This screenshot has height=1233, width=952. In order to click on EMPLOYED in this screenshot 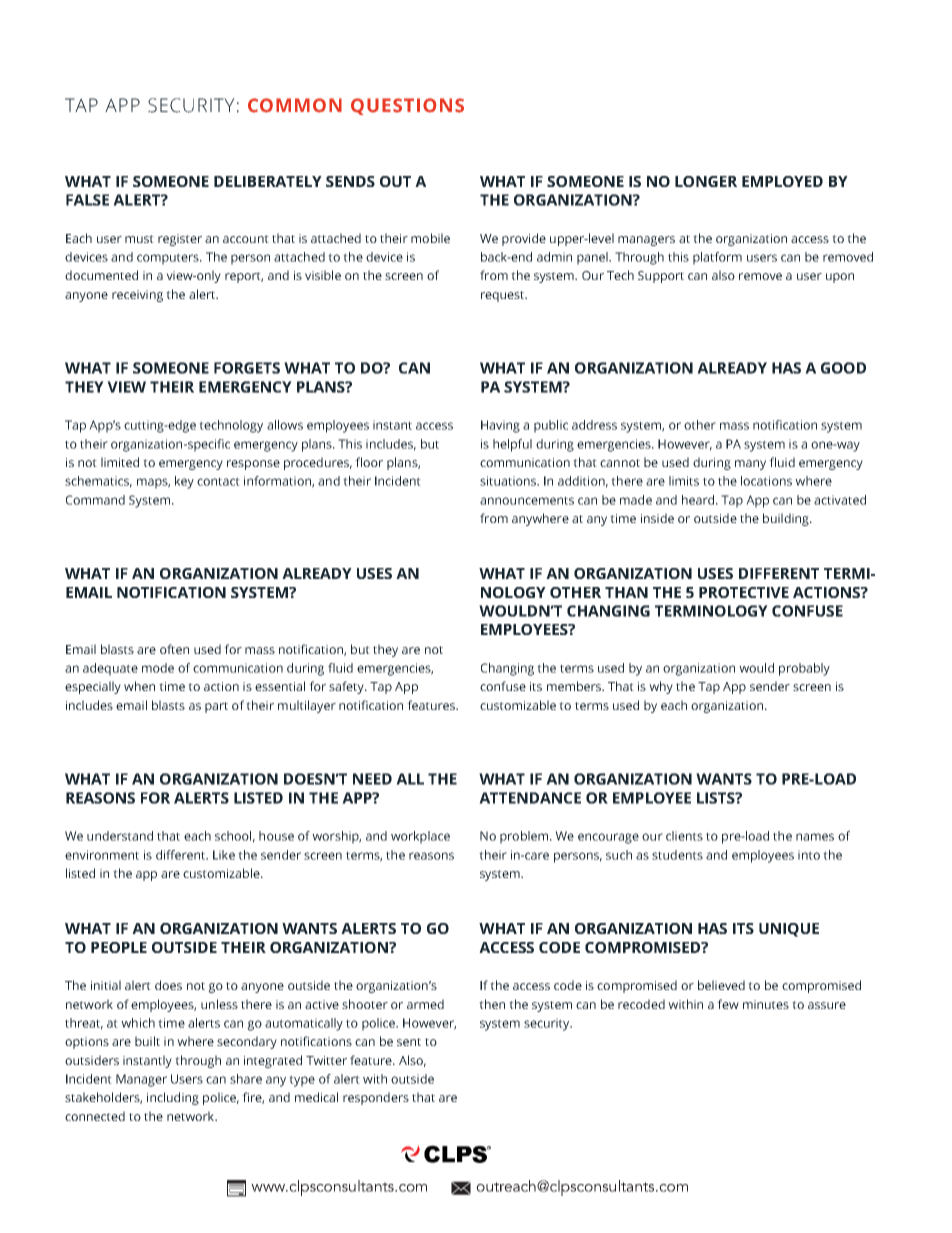, I will do `click(782, 181)`.
